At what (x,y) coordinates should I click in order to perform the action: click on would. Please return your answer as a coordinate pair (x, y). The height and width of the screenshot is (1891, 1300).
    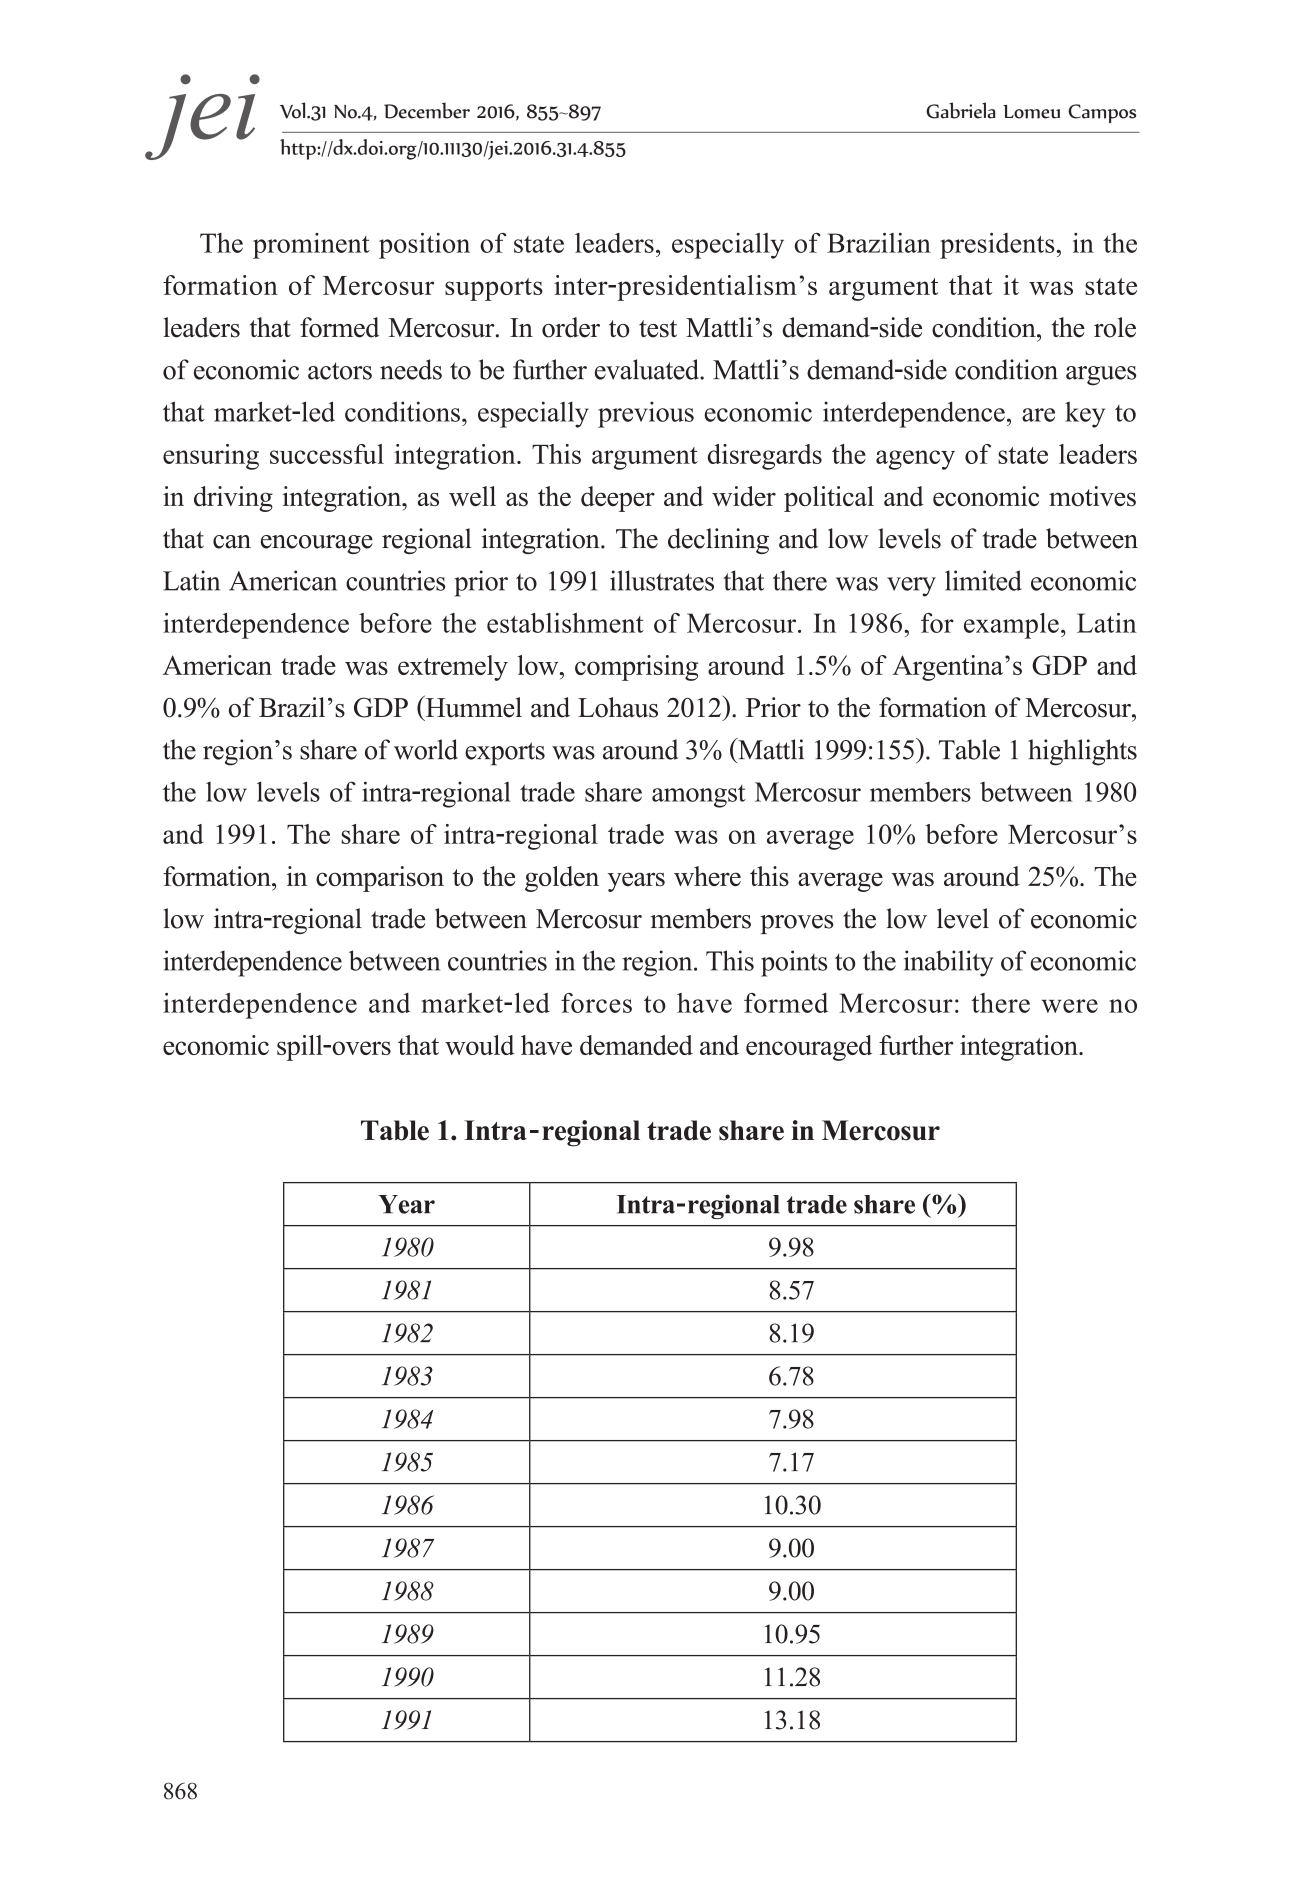
    Looking at the image, I should click on (480, 1045).
